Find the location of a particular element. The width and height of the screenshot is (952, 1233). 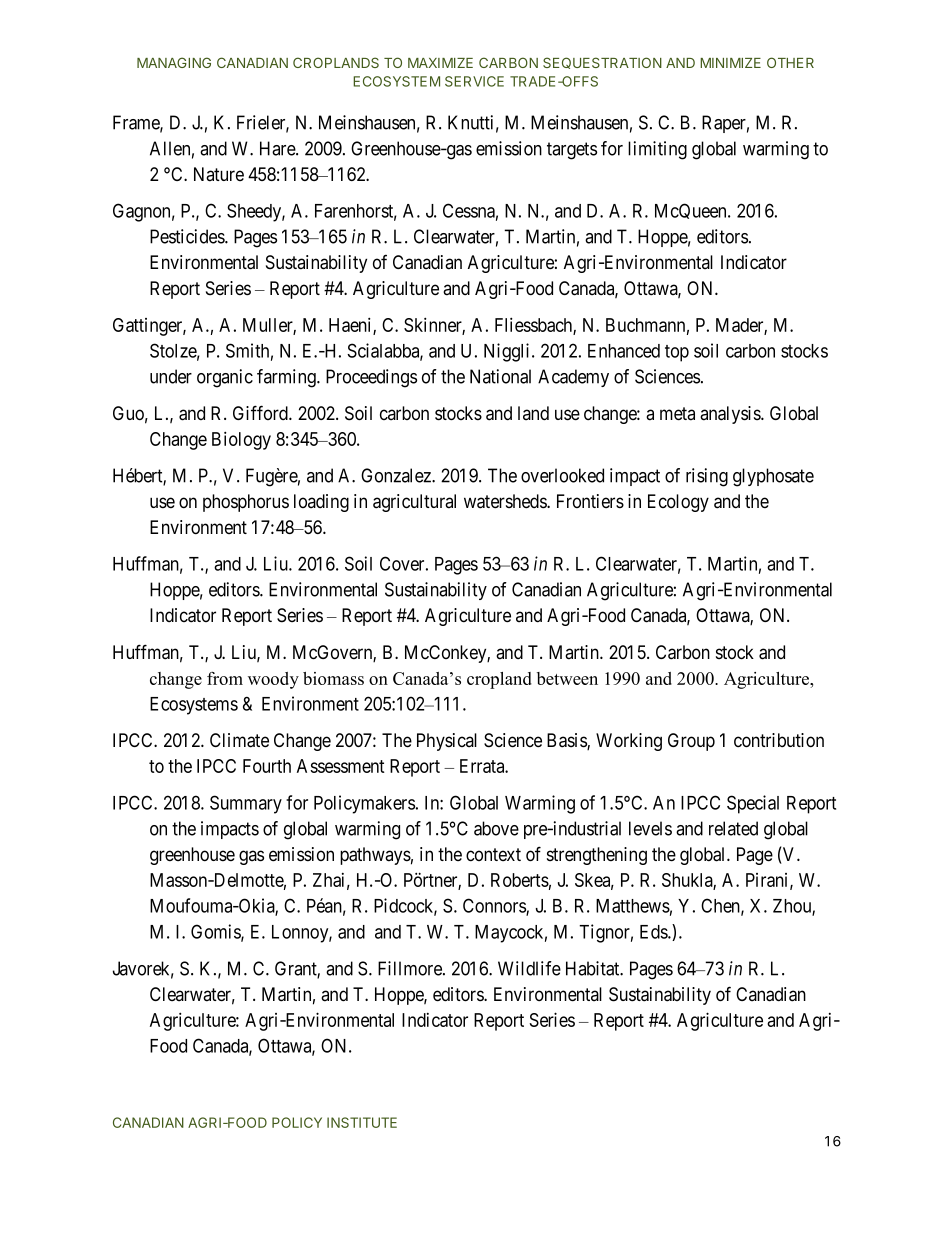

Summary is located at coordinates (246, 804).
